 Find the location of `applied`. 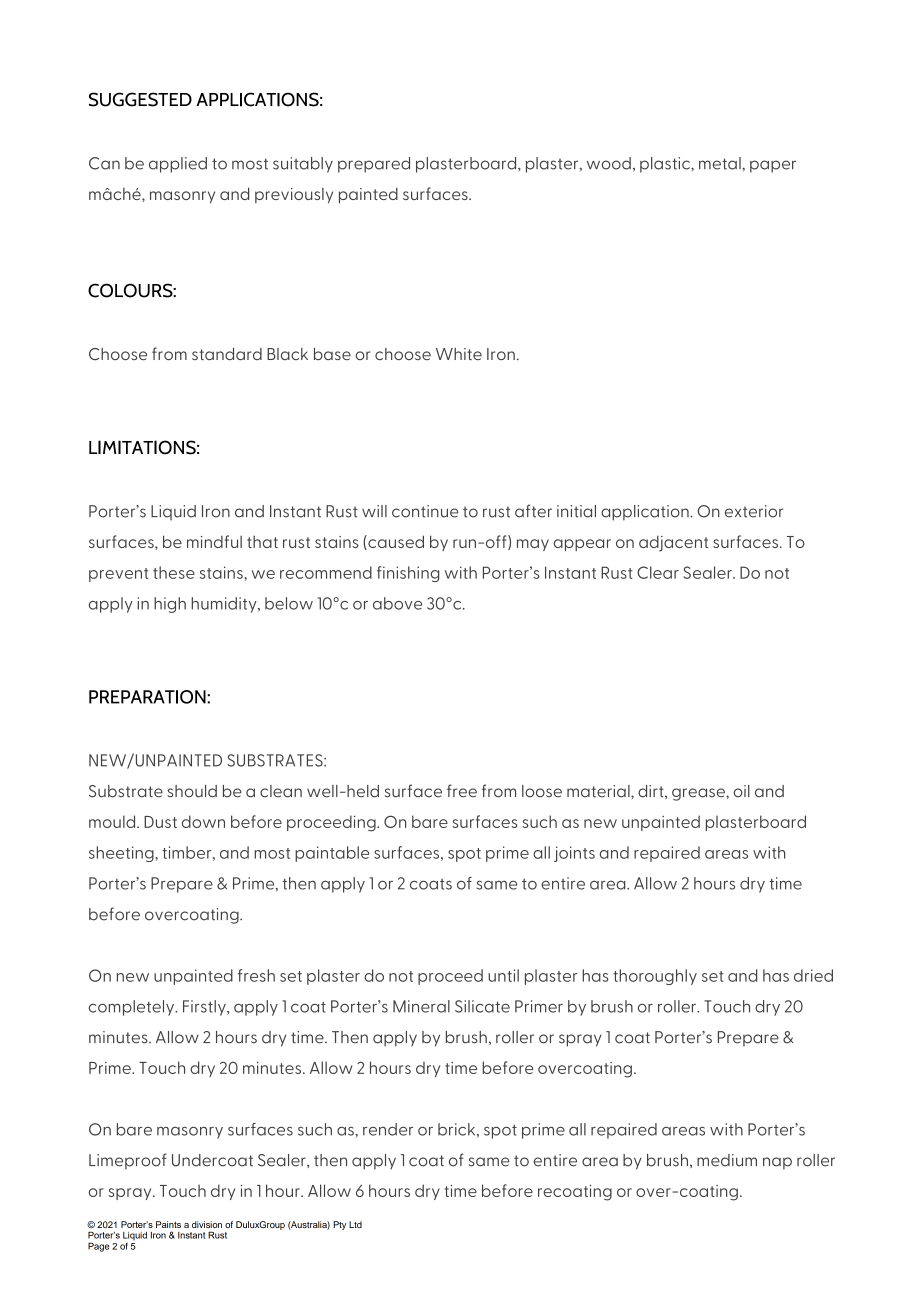

applied is located at coordinates (178, 165).
